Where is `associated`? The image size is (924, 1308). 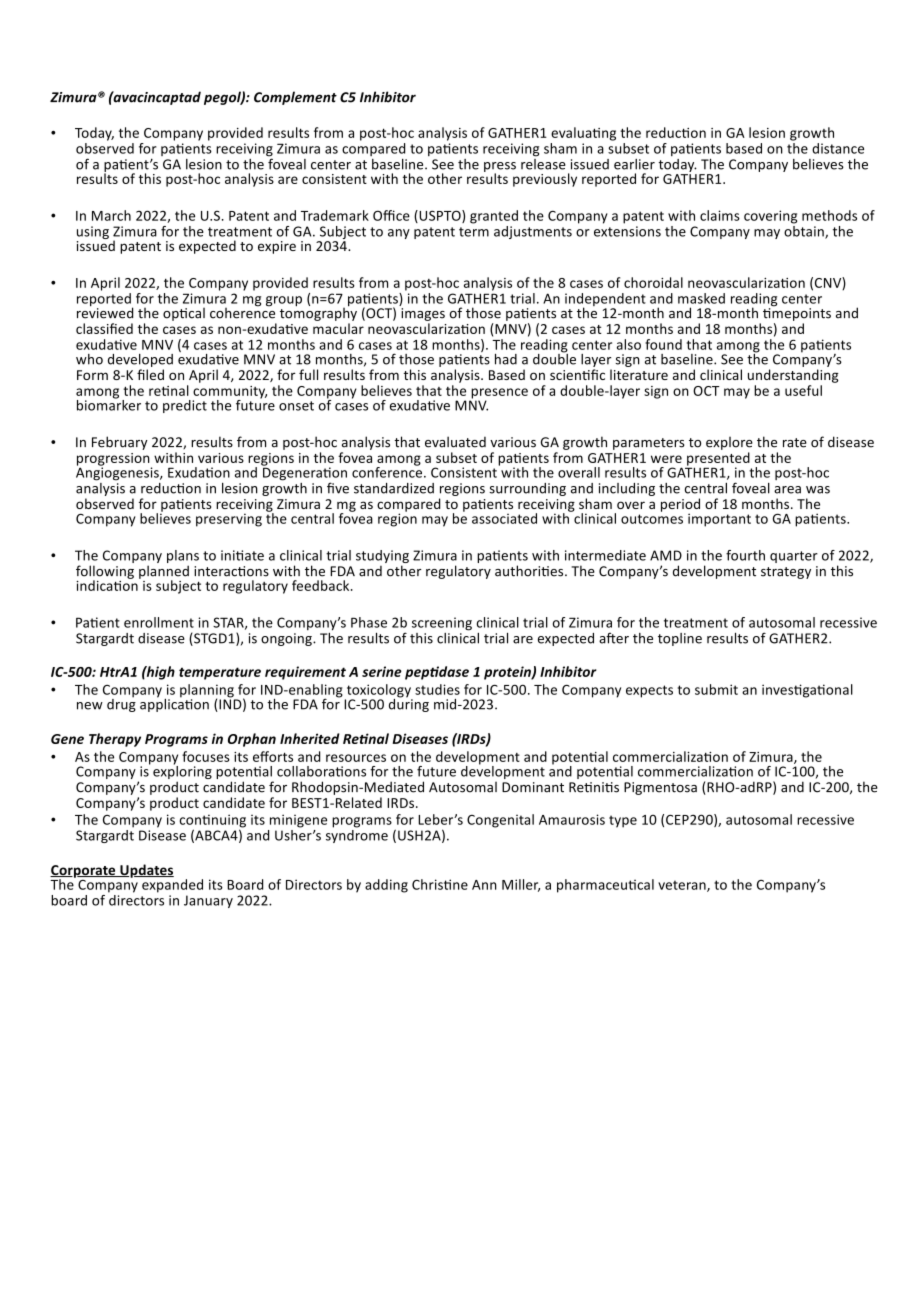
associated is located at coordinates (504, 518).
